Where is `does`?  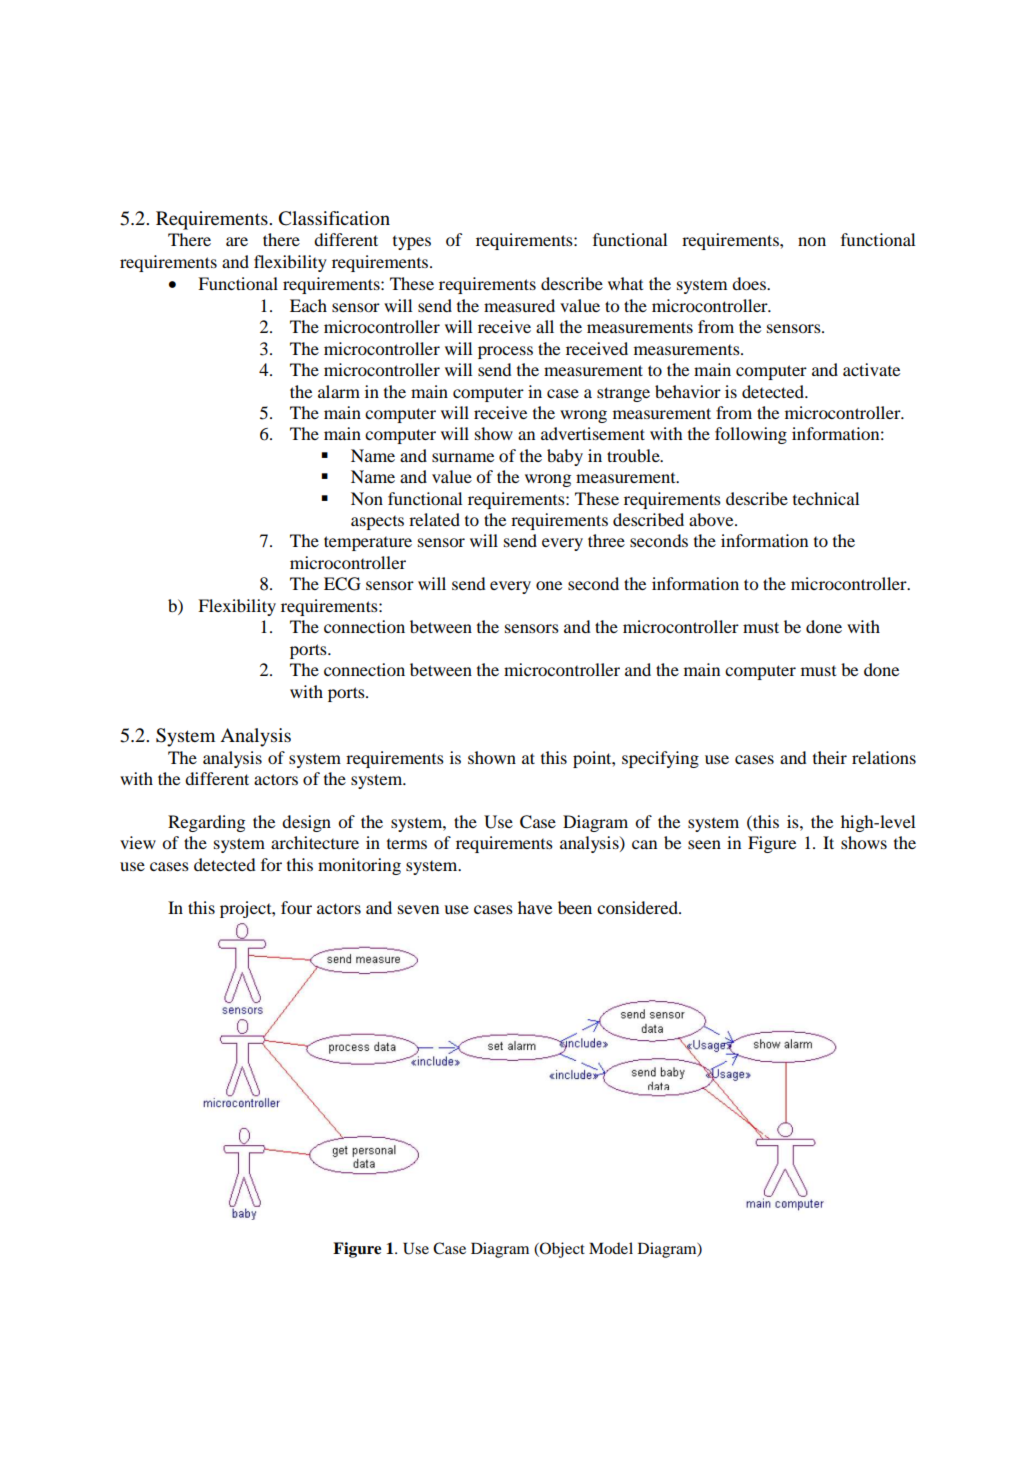
does is located at coordinates (750, 283).
